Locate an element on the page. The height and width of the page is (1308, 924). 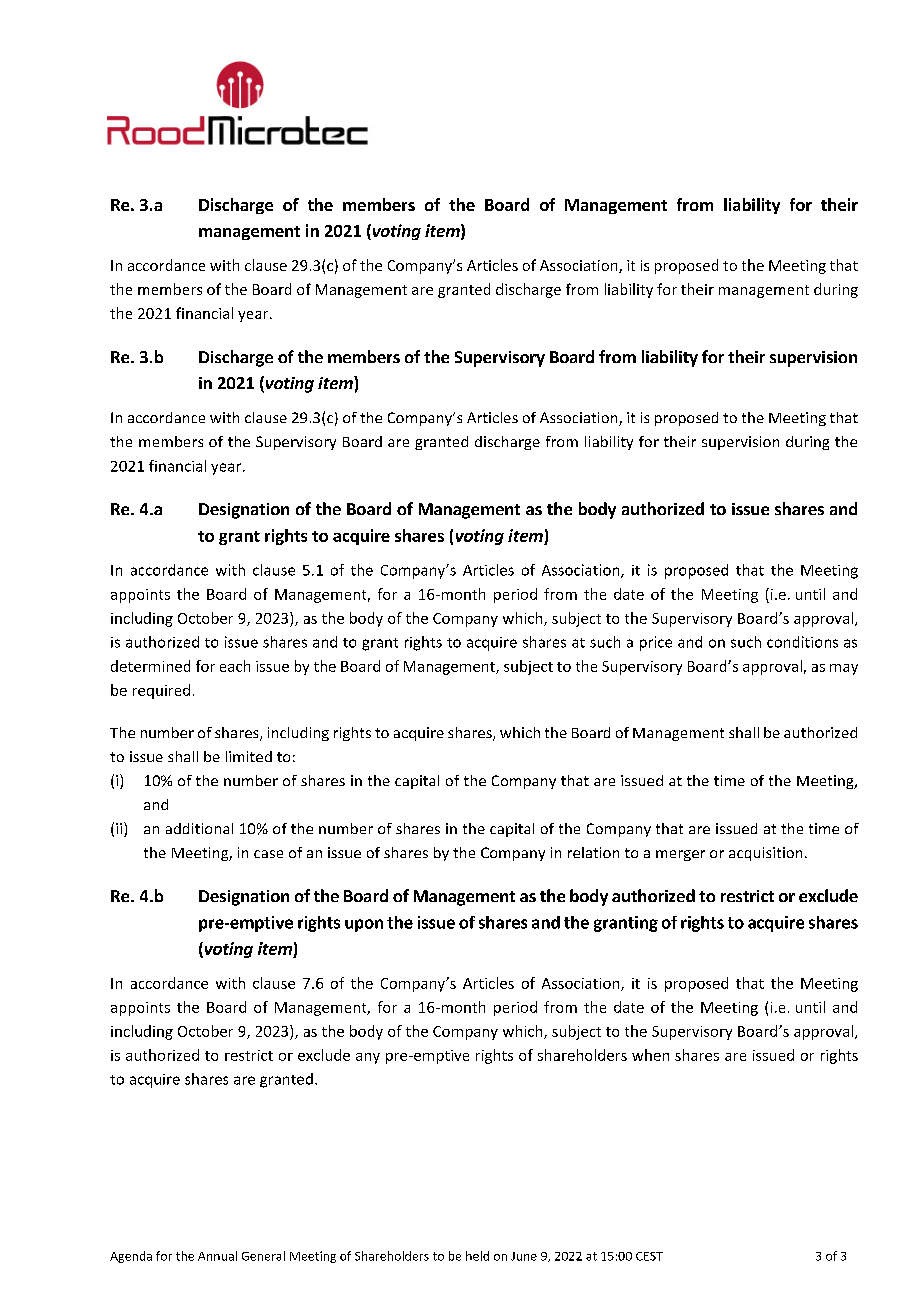
Annual is located at coordinates (217, 1256).
